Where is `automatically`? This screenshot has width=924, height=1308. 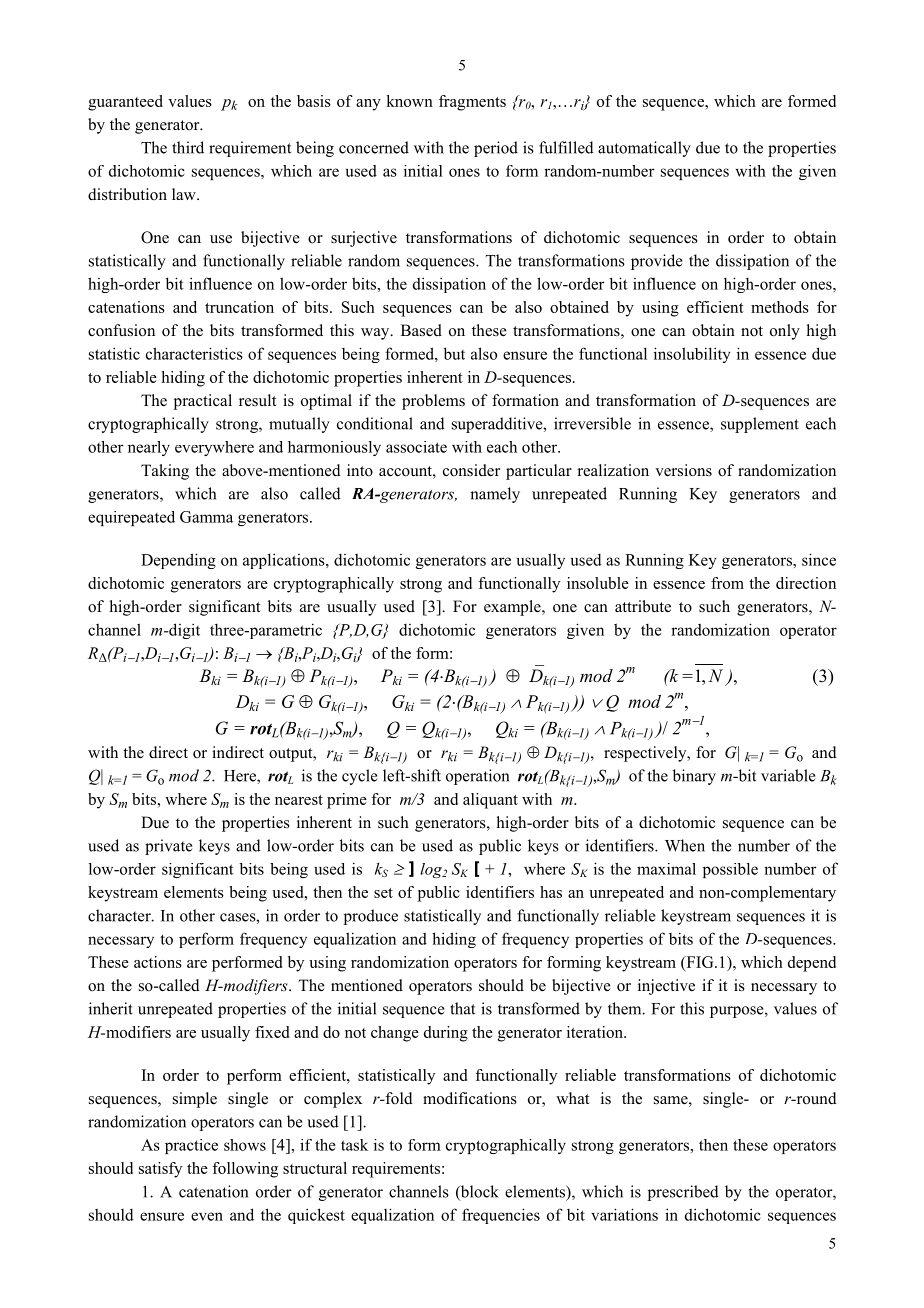 automatically is located at coordinates (644, 149).
